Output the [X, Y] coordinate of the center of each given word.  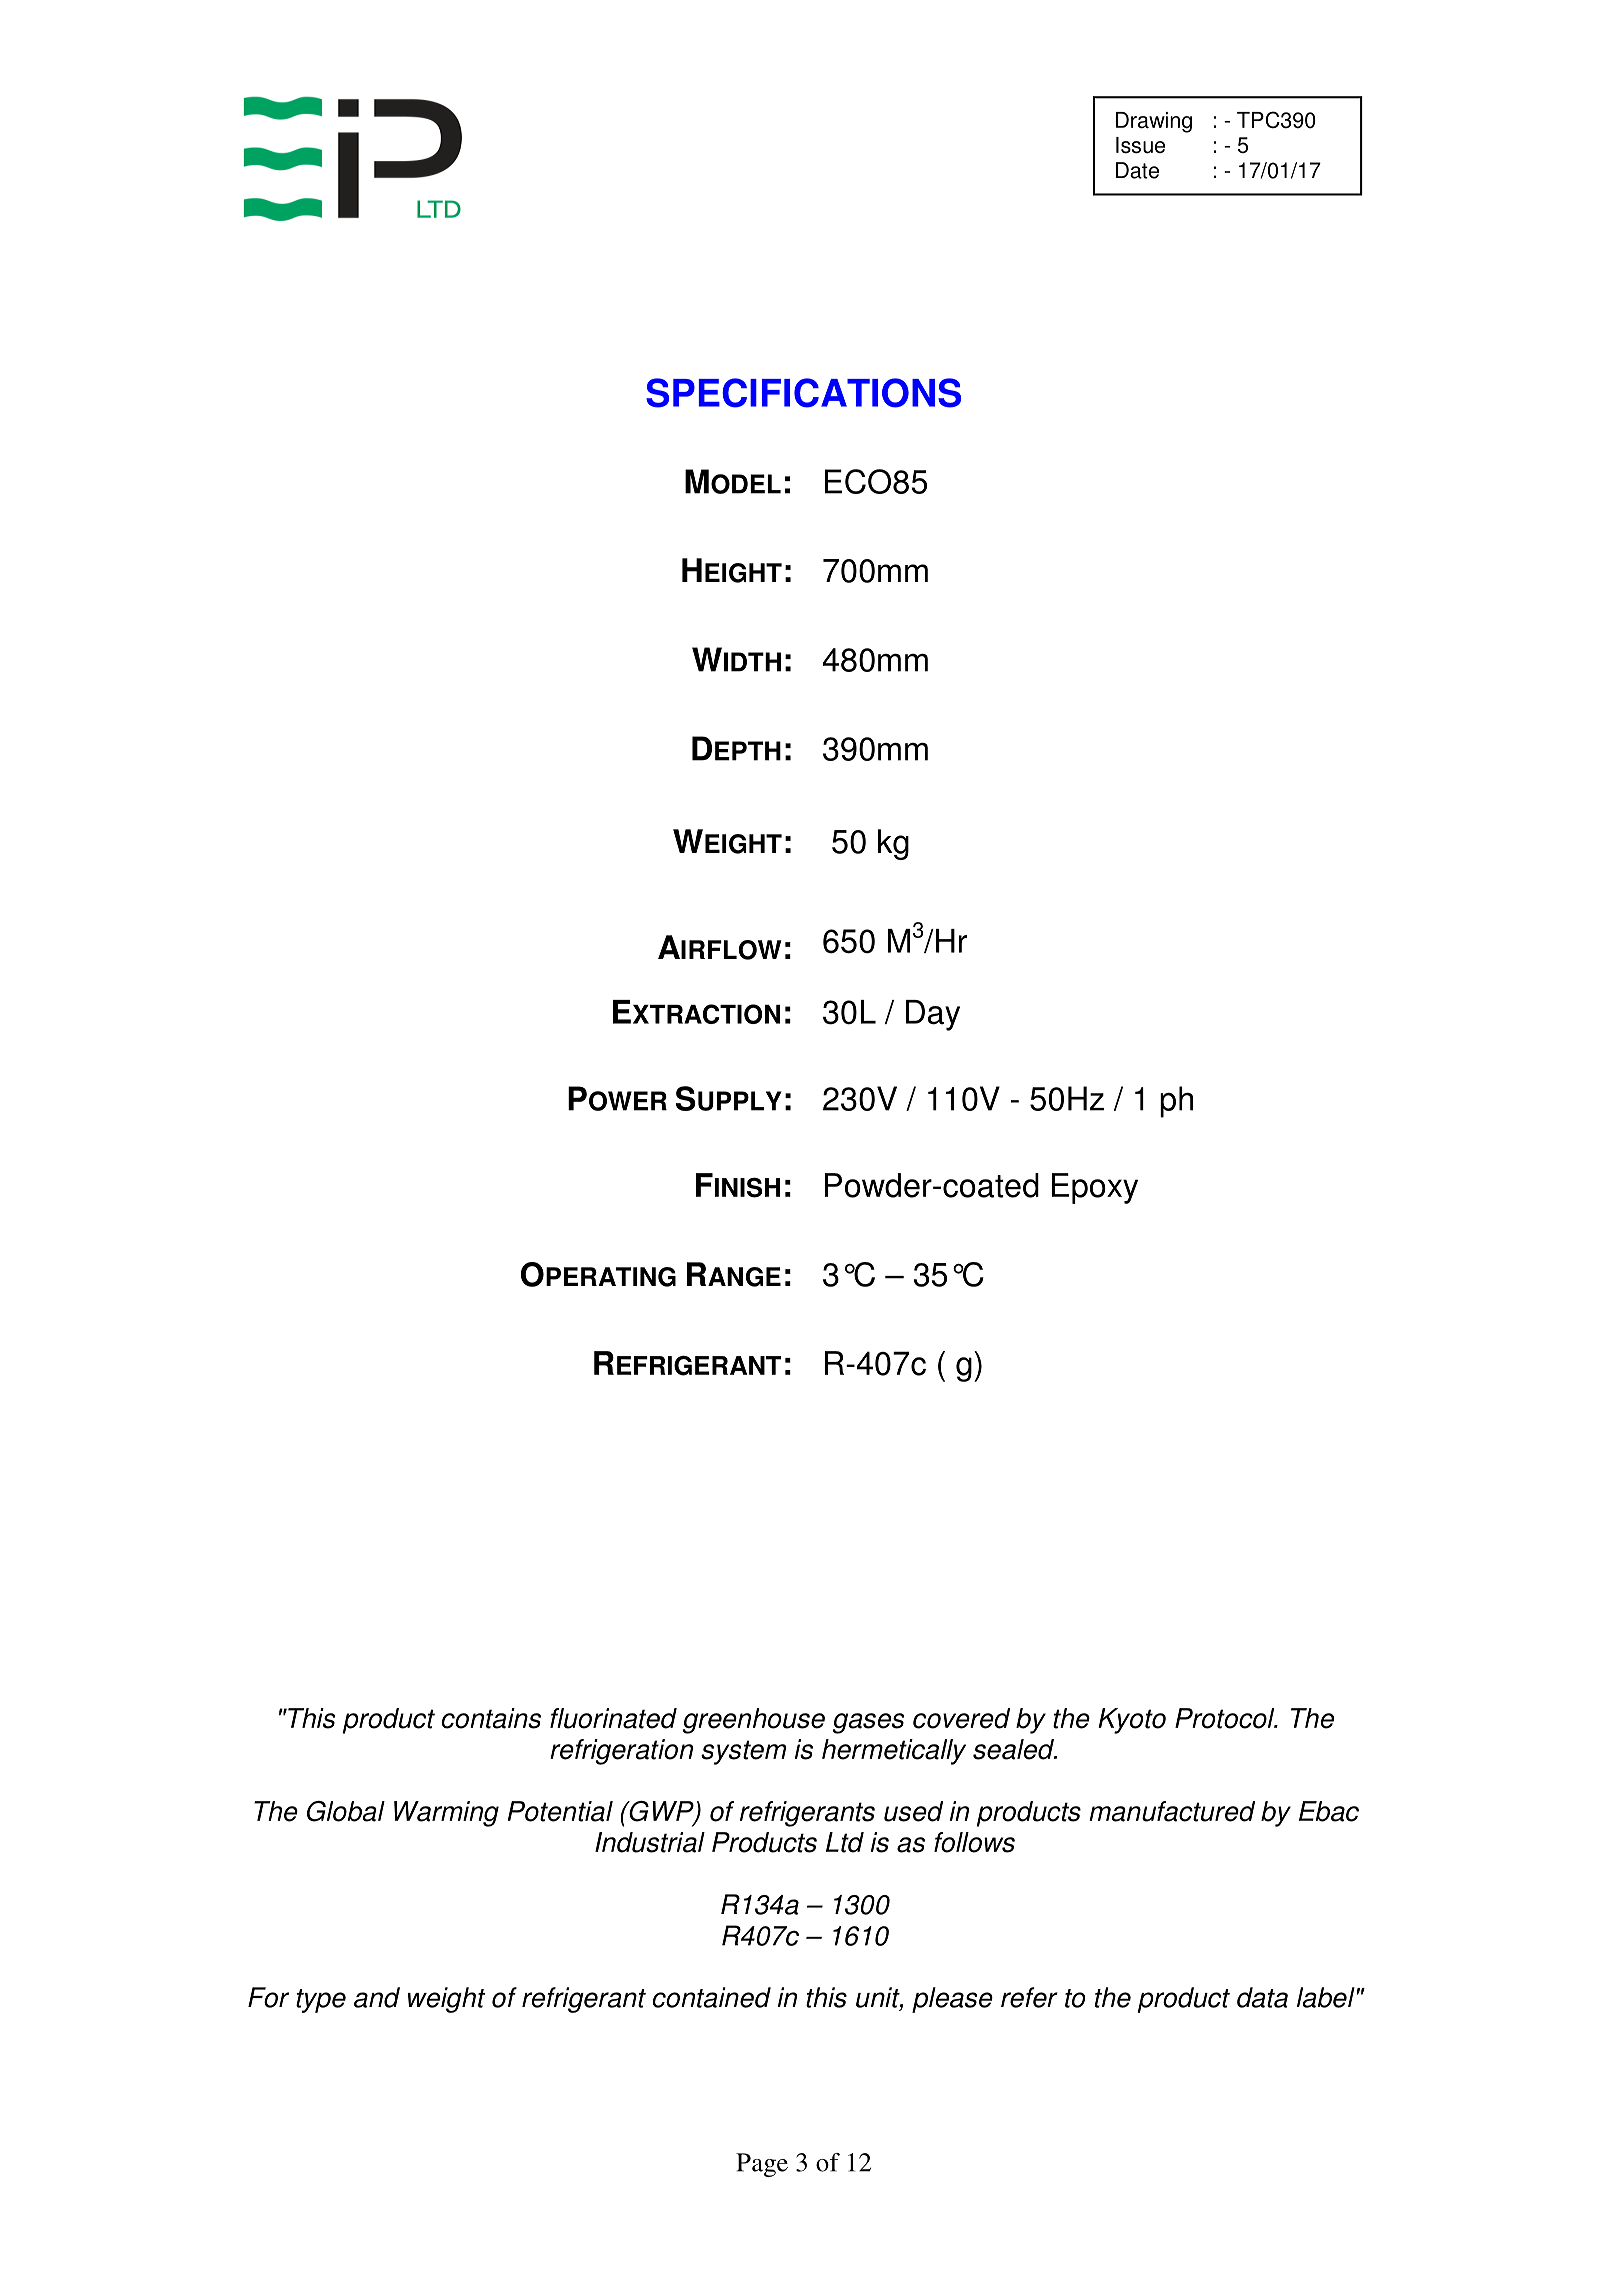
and [377, 1997]
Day [933, 1015]
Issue [1140, 145]
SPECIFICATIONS [803, 393]
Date [1137, 170]
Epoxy [1095, 1188]
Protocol [1226, 1718]
